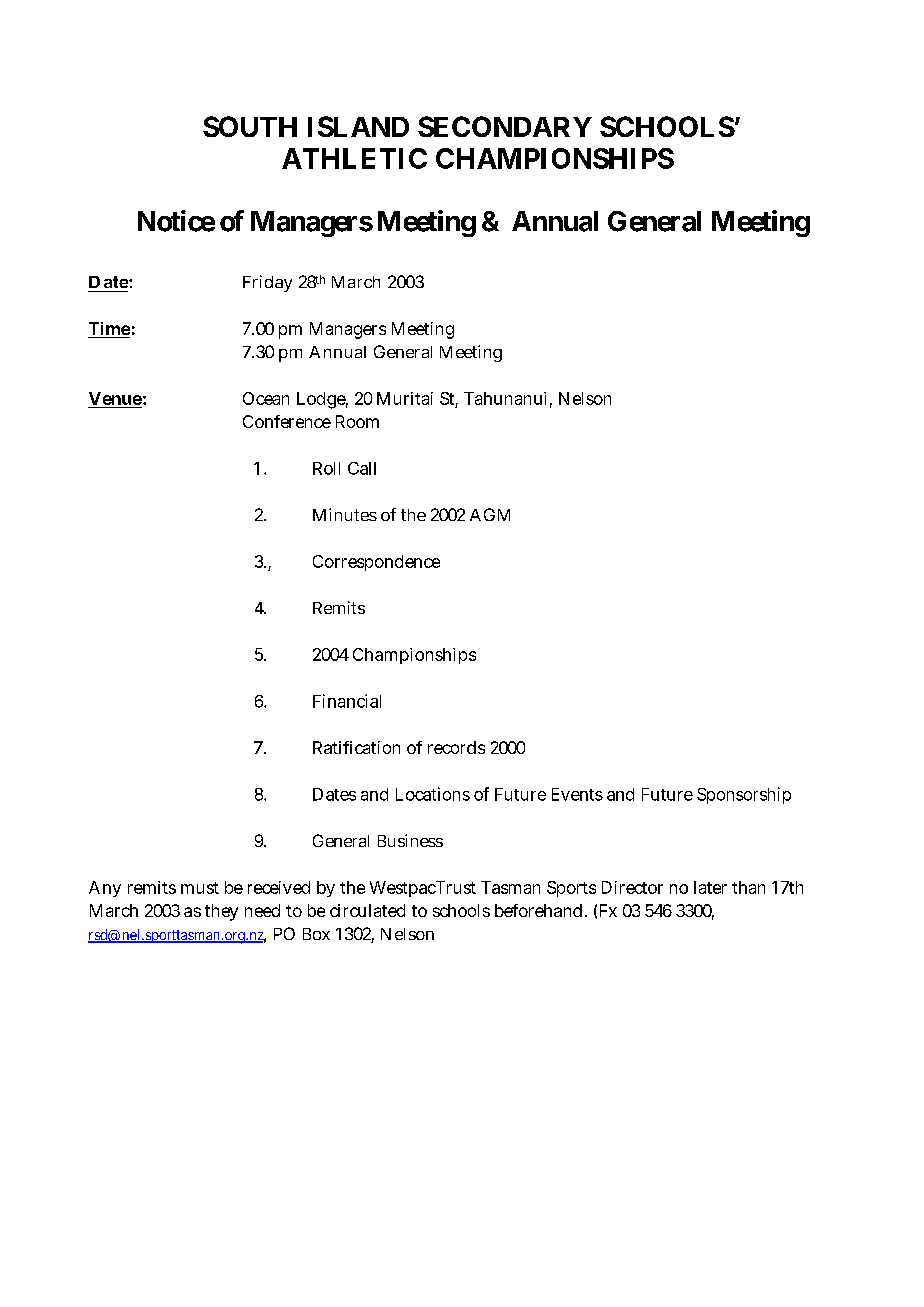 This page has height=1307, width=924. What do you see at coordinates (109, 330) in the page?
I see `Time` at bounding box center [109, 330].
